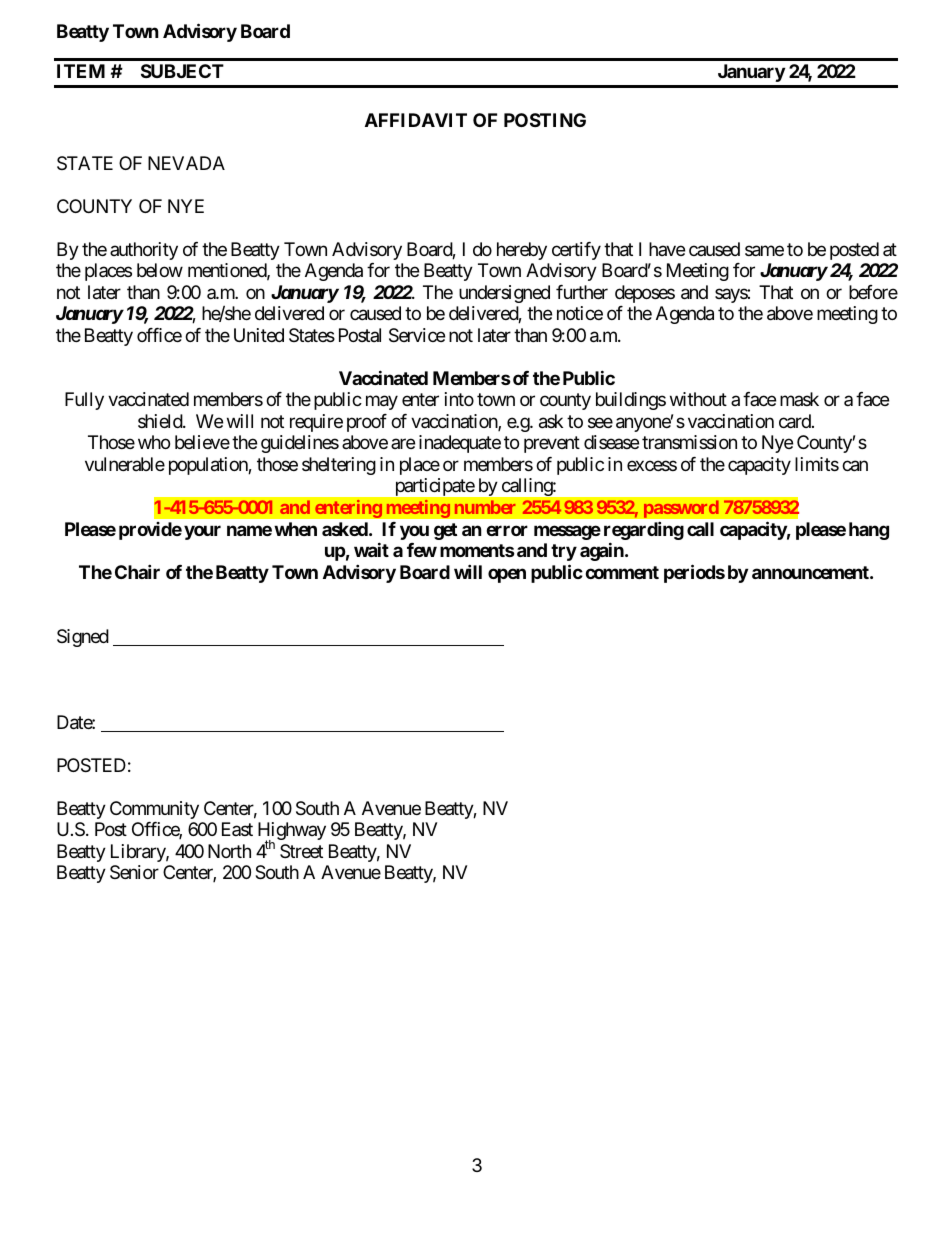 The width and height of the image is (952, 1233). Describe the element at coordinates (182, 71) in the image. I see `SUBJECT` at that location.
